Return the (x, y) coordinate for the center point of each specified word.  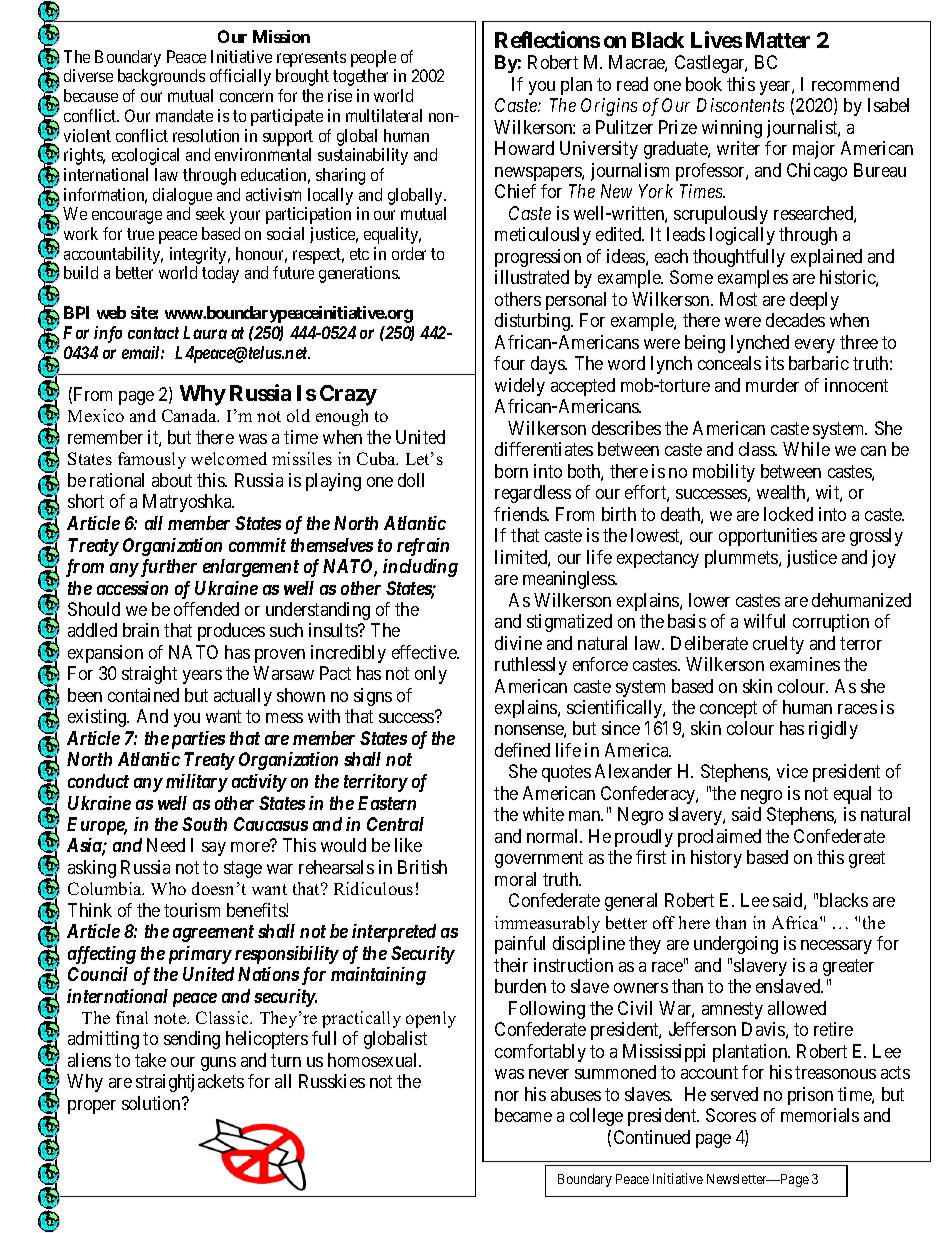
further (167, 568)
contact (153, 333)
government (539, 860)
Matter (778, 40)
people (373, 58)
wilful (764, 621)
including (420, 568)
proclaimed (719, 838)
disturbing (534, 322)
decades (795, 320)
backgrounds (161, 77)
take (150, 1060)
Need (166, 845)
